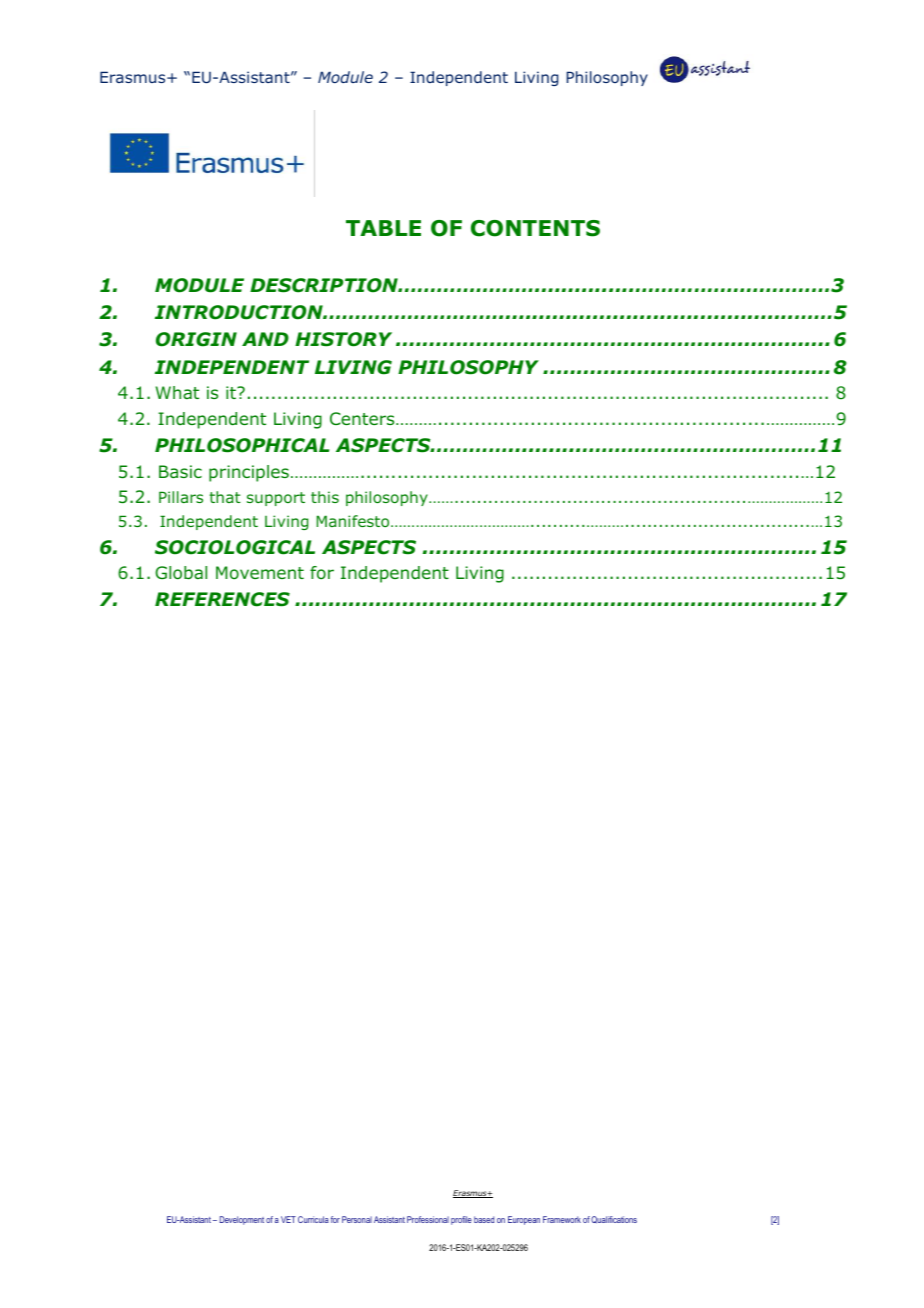 This image has height=1308, width=924. What do you see at coordinates (535, 228) in the image?
I see `CONTENTS` at bounding box center [535, 228].
